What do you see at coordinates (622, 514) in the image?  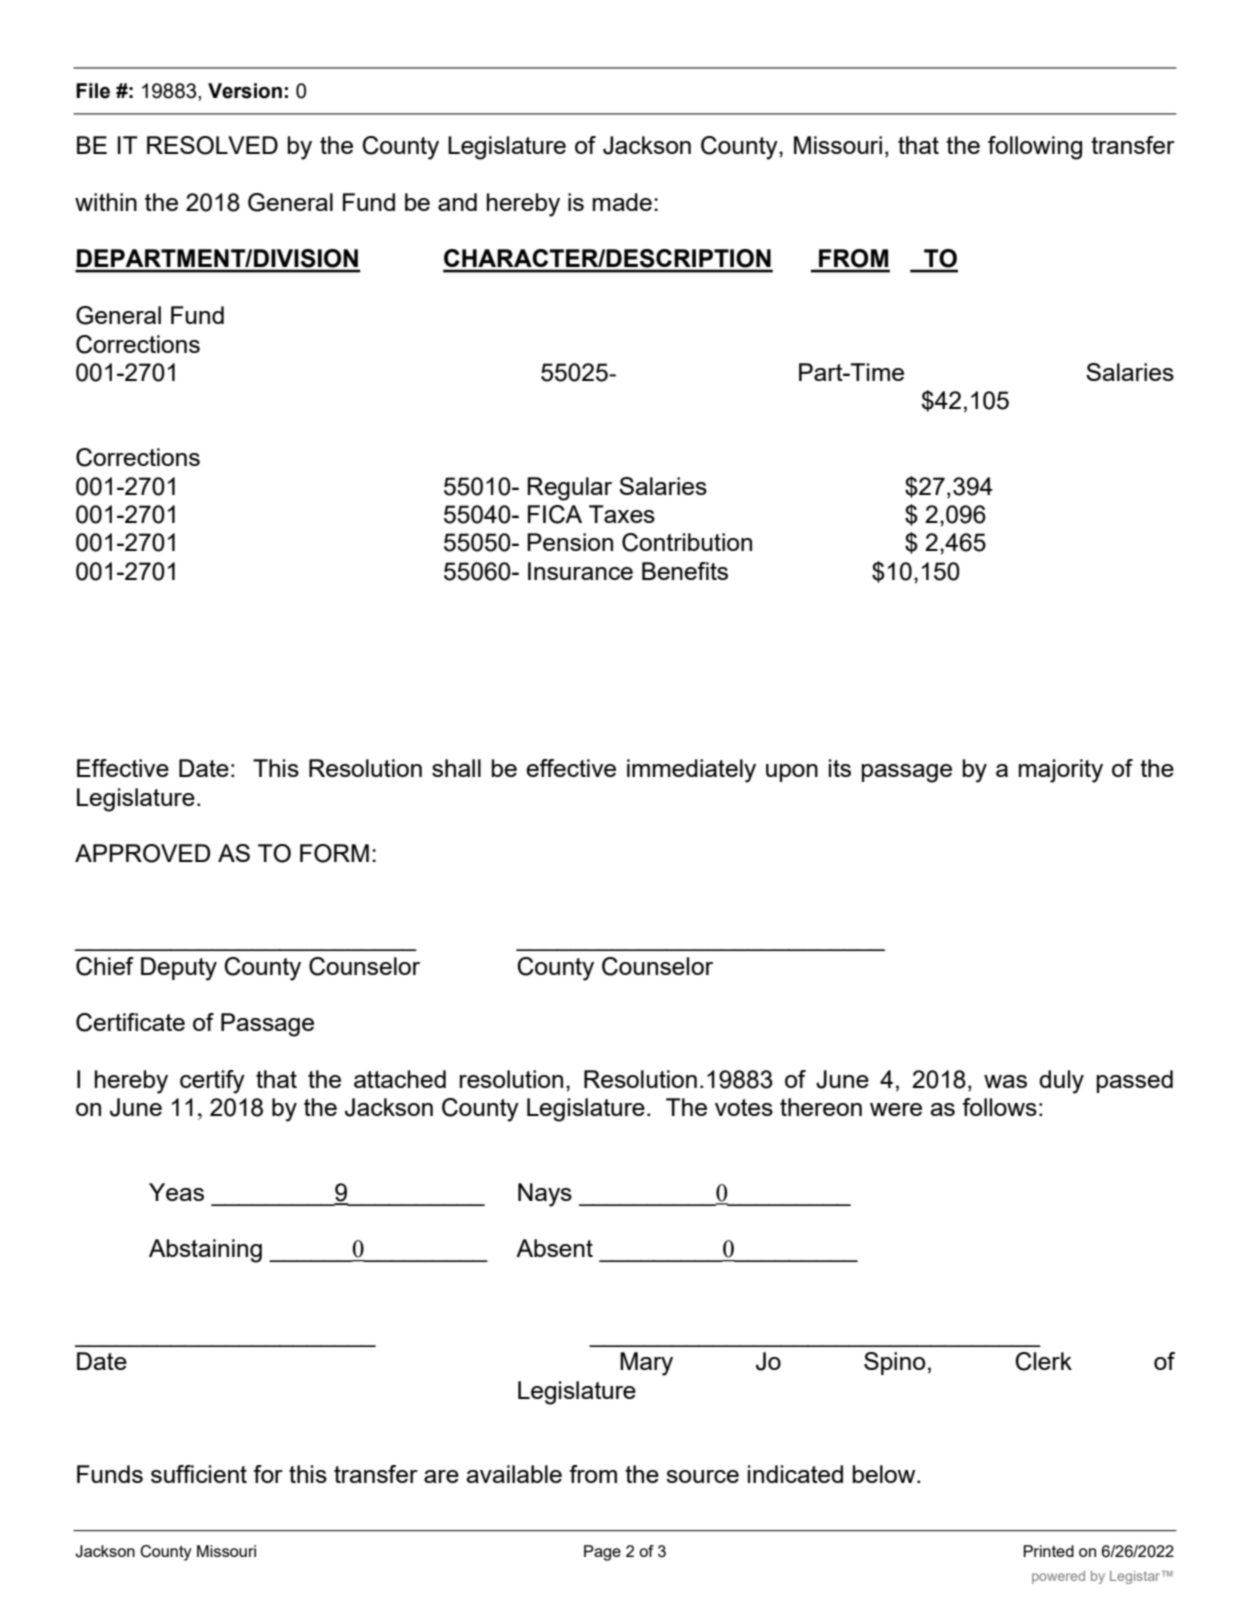 I see `Taxes` at bounding box center [622, 514].
